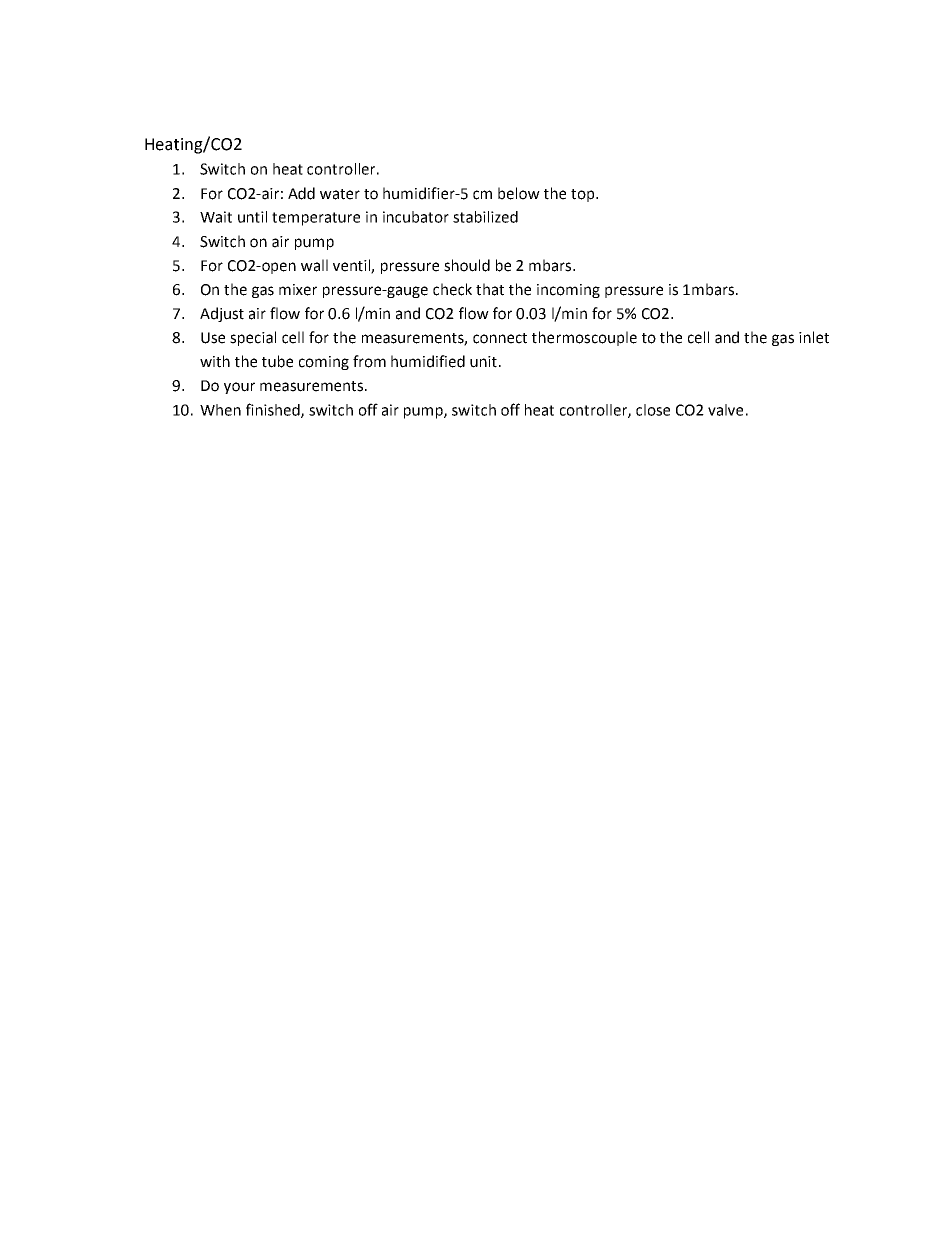 This image has width=952, height=1233. I want to click on that, so click(490, 289).
